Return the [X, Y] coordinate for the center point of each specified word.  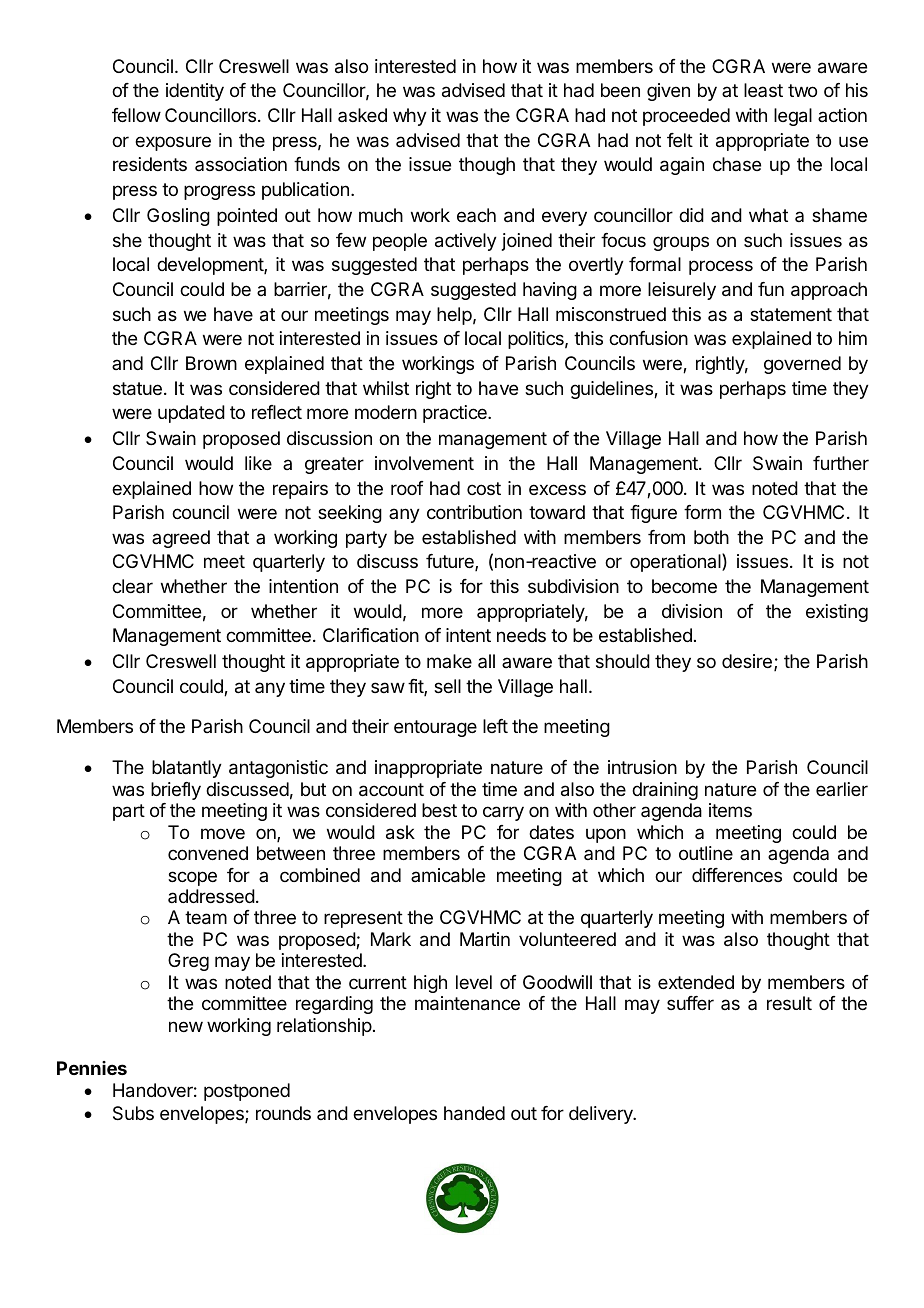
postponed [247, 1092]
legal [793, 117]
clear [132, 586]
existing [837, 613]
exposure [173, 143]
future [451, 562]
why [410, 117]
